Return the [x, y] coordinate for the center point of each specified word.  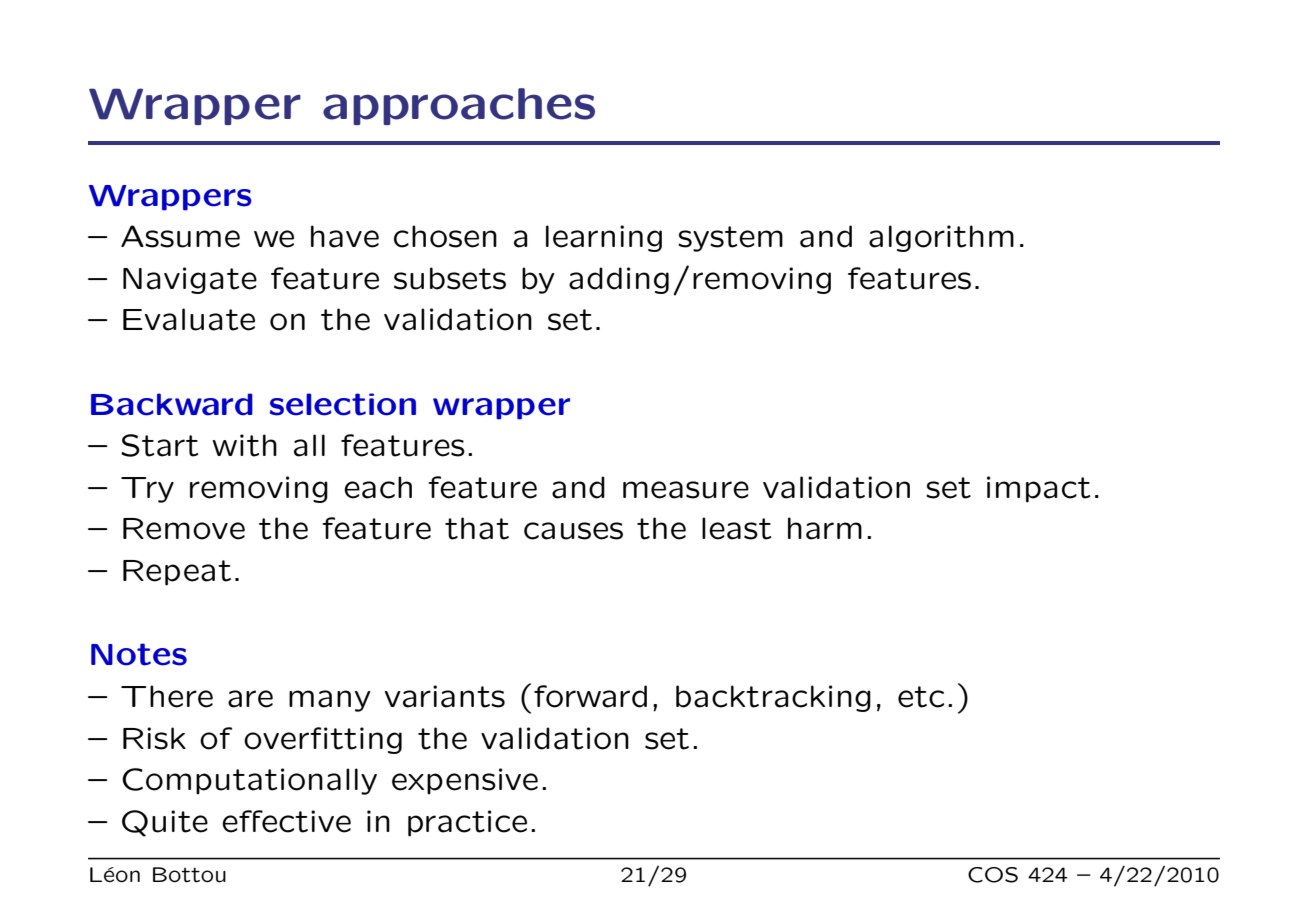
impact [1038, 489]
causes [573, 531]
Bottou [189, 875]
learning [604, 238]
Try [147, 490]
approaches [459, 106]
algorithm [941, 238]
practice [467, 823]
